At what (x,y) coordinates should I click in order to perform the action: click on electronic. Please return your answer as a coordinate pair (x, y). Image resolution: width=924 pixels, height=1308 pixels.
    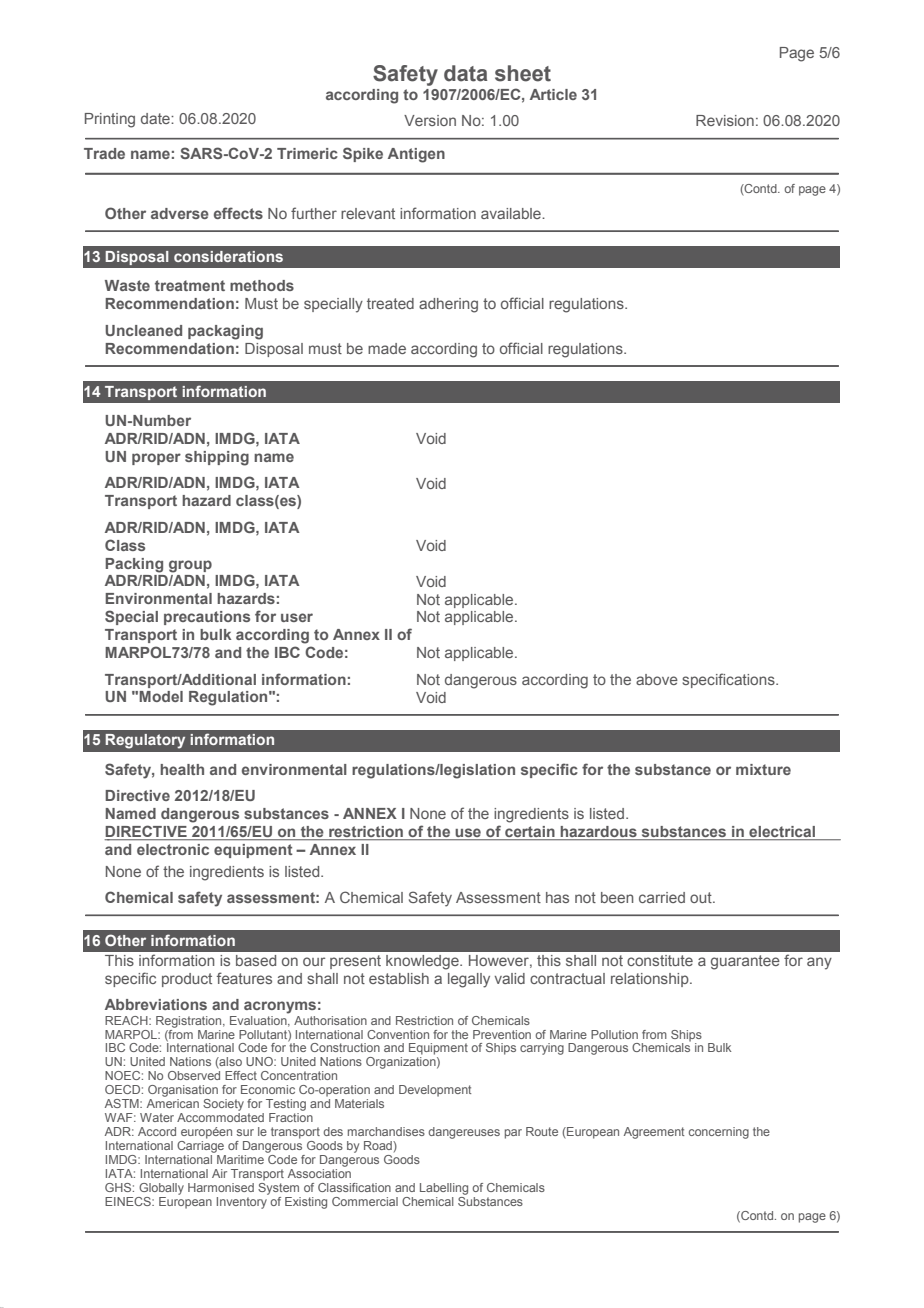
    Looking at the image, I should click on (173, 849).
